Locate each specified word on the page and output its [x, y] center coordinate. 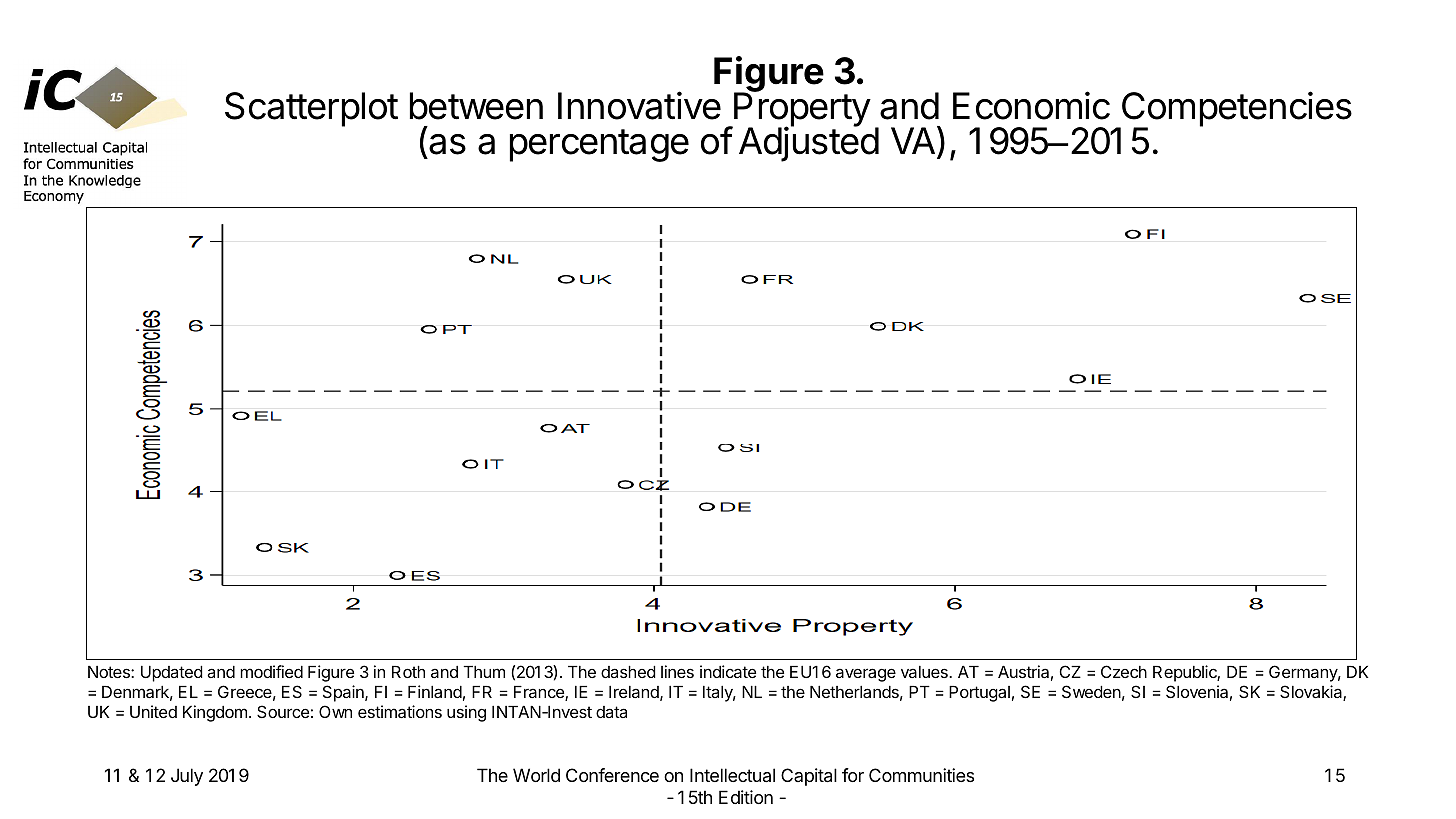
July [187, 777]
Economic [1031, 105]
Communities [921, 775]
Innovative [639, 105]
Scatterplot [311, 109]
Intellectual [732, 775]
